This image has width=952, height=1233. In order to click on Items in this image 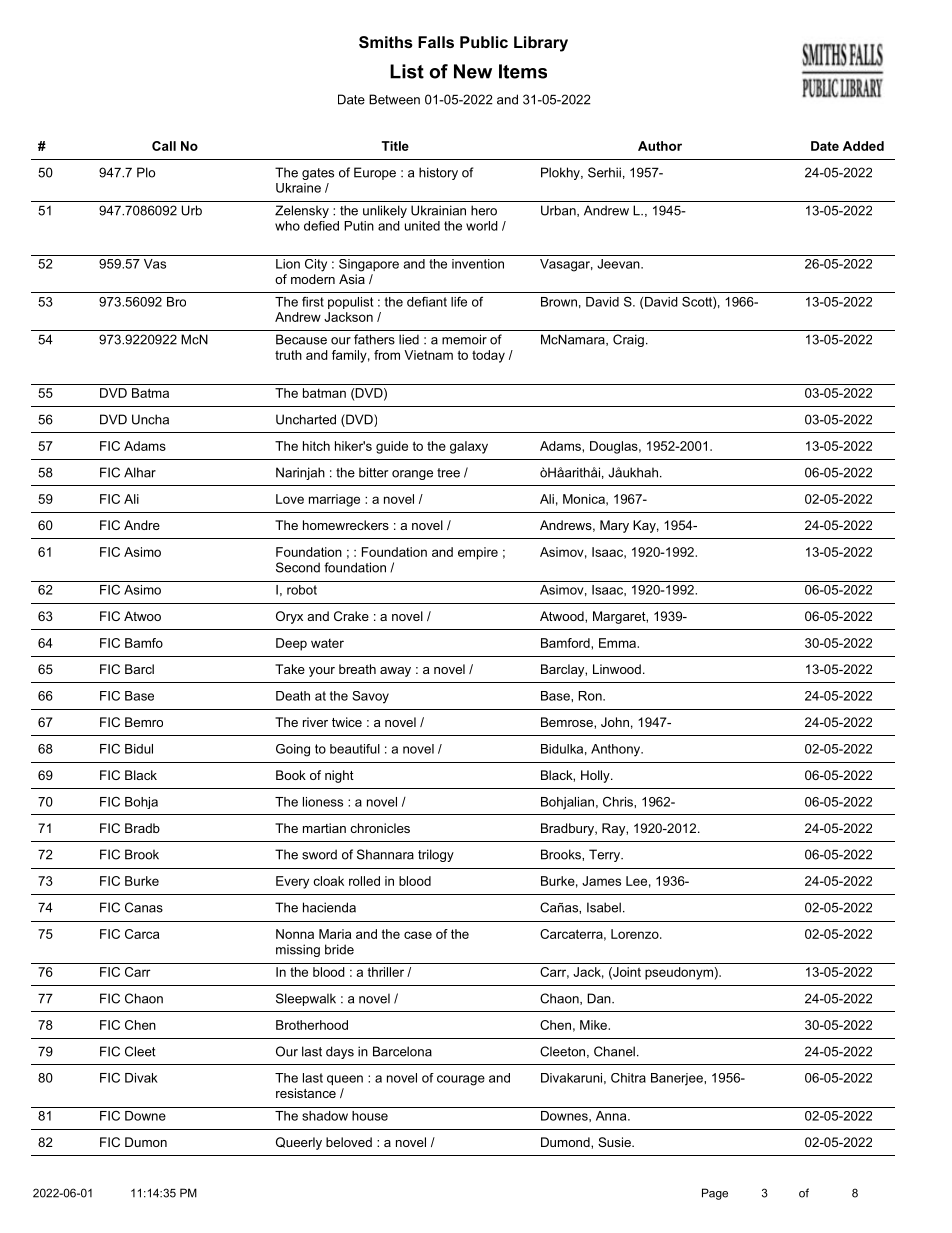, I will do `click(523, 71)`.
